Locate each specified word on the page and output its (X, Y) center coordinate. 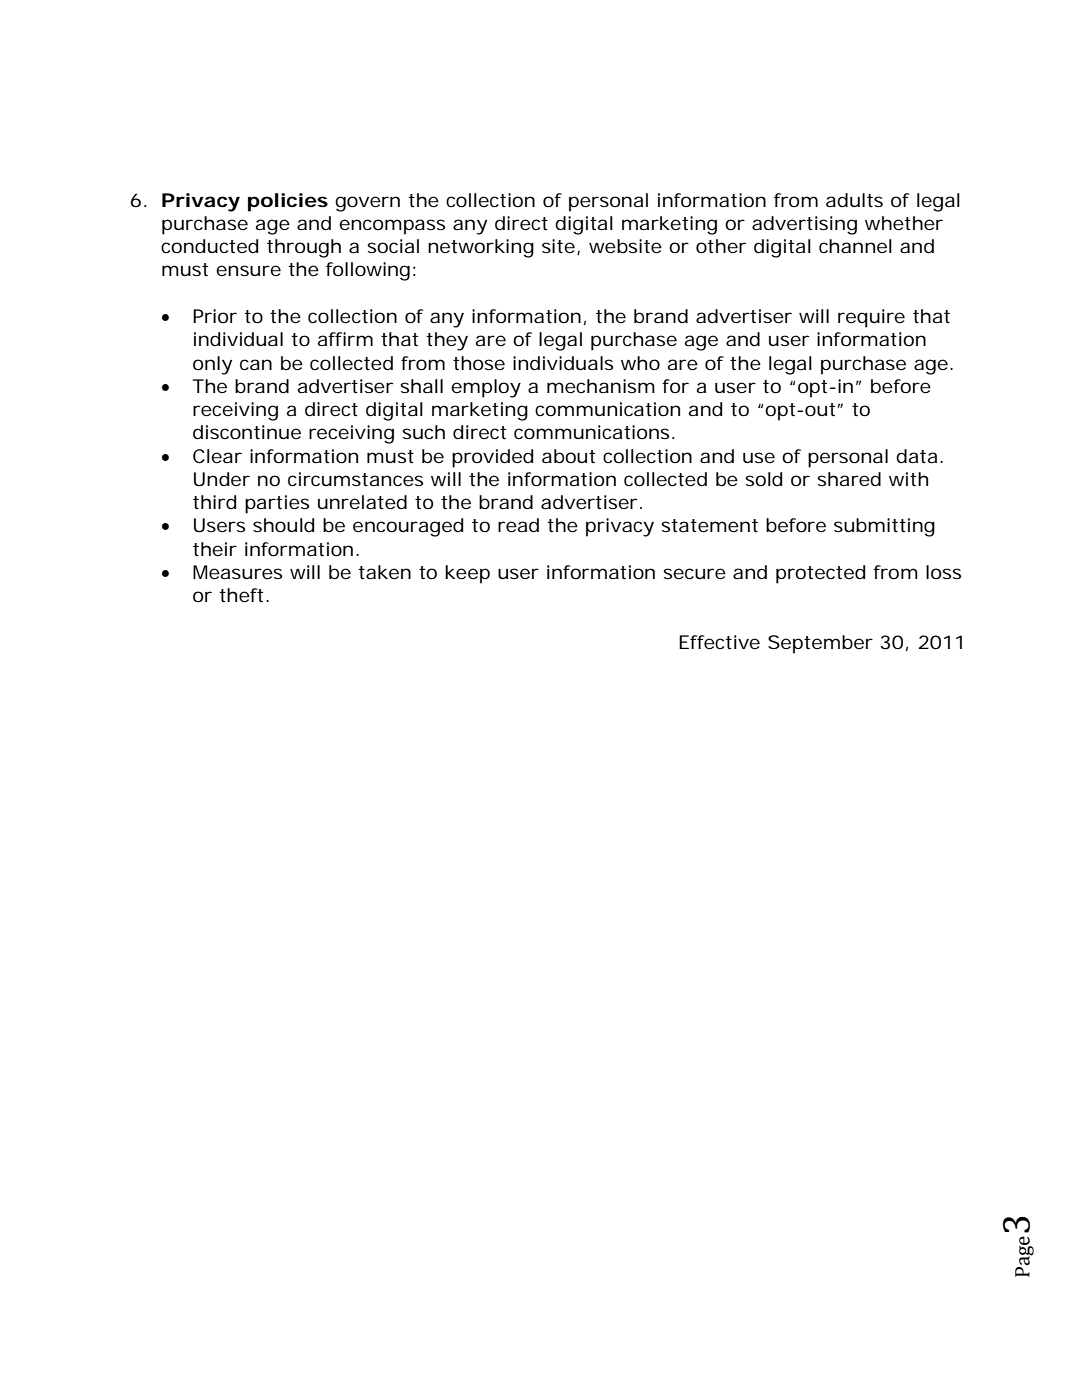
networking (481, 248)
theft (243, 595)
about (568, 456)
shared (849, 479)
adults (854, 200)
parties (277, 504)
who (640, 363)
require (871, 318)
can (256, 364)
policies (288, 202)
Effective (719, 642)
